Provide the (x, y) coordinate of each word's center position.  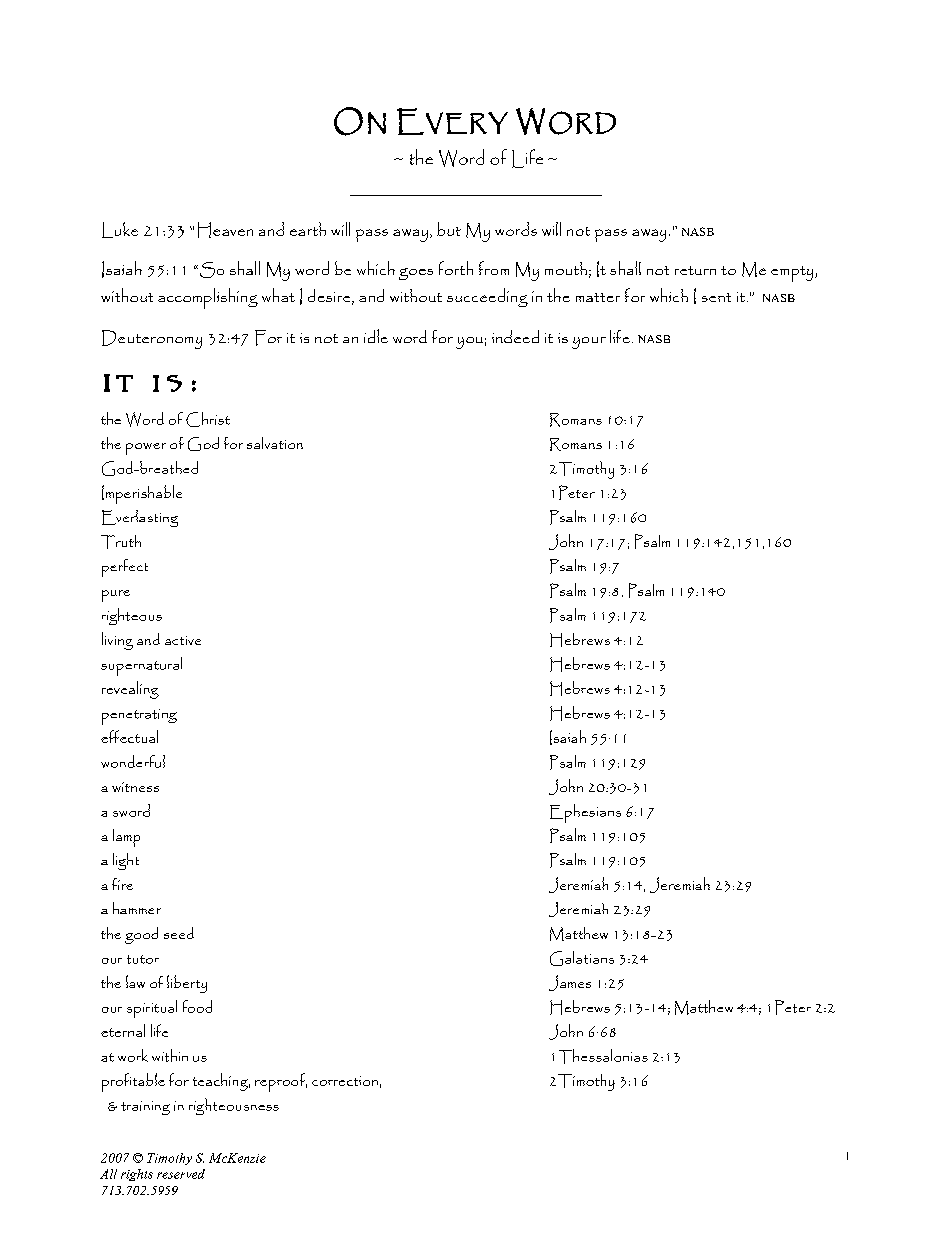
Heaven (225, 230)
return (695, 270)
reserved (181, 1174)
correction (345, 1081)
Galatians (582, 958)
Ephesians (585, 813)
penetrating (139, 717)
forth (456, 268)
